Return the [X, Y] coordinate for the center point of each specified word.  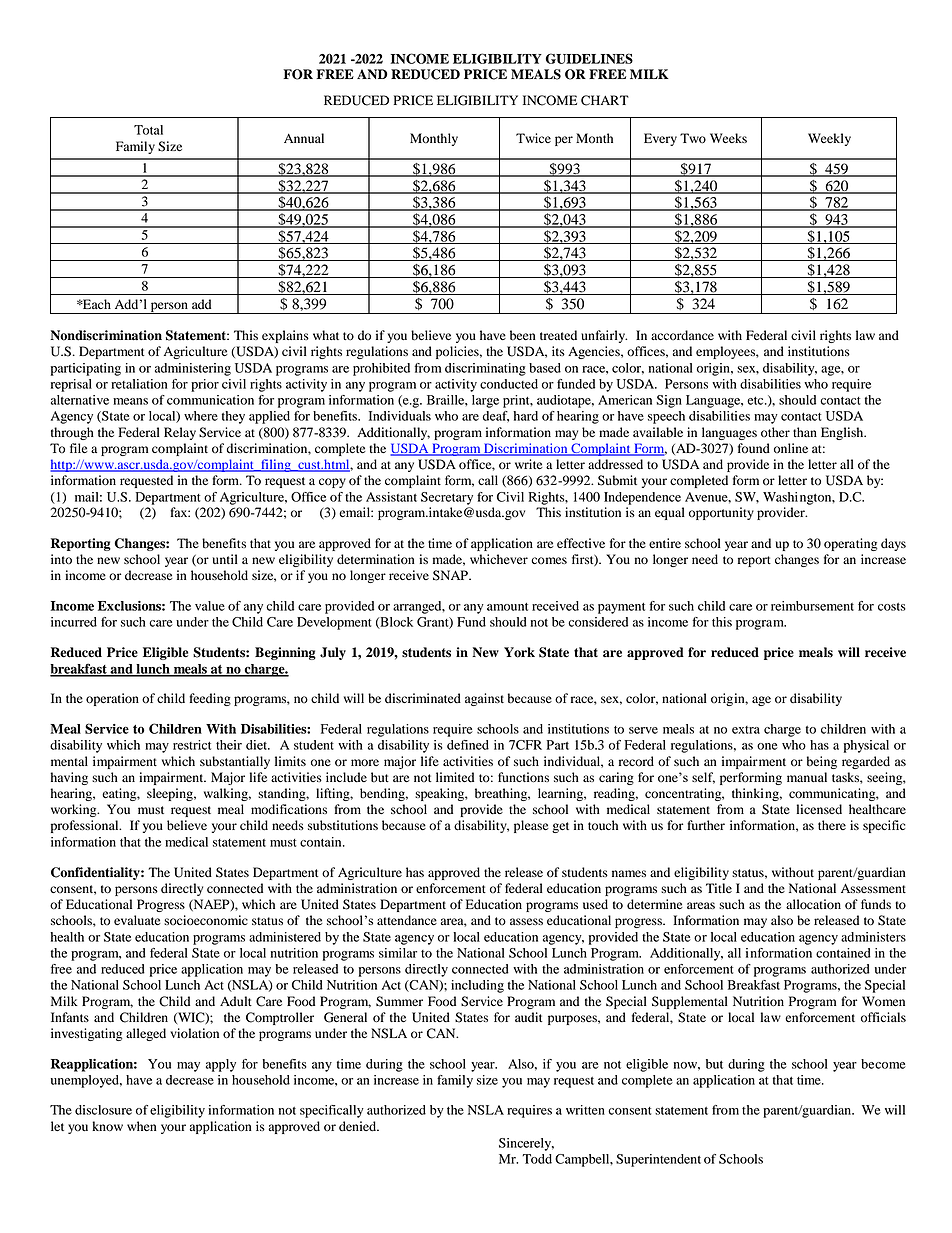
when [141, 1126]
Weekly [829, 139]
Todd [537, 1159]
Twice [533, 138]
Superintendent [658, 1160]
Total [148, 130]
